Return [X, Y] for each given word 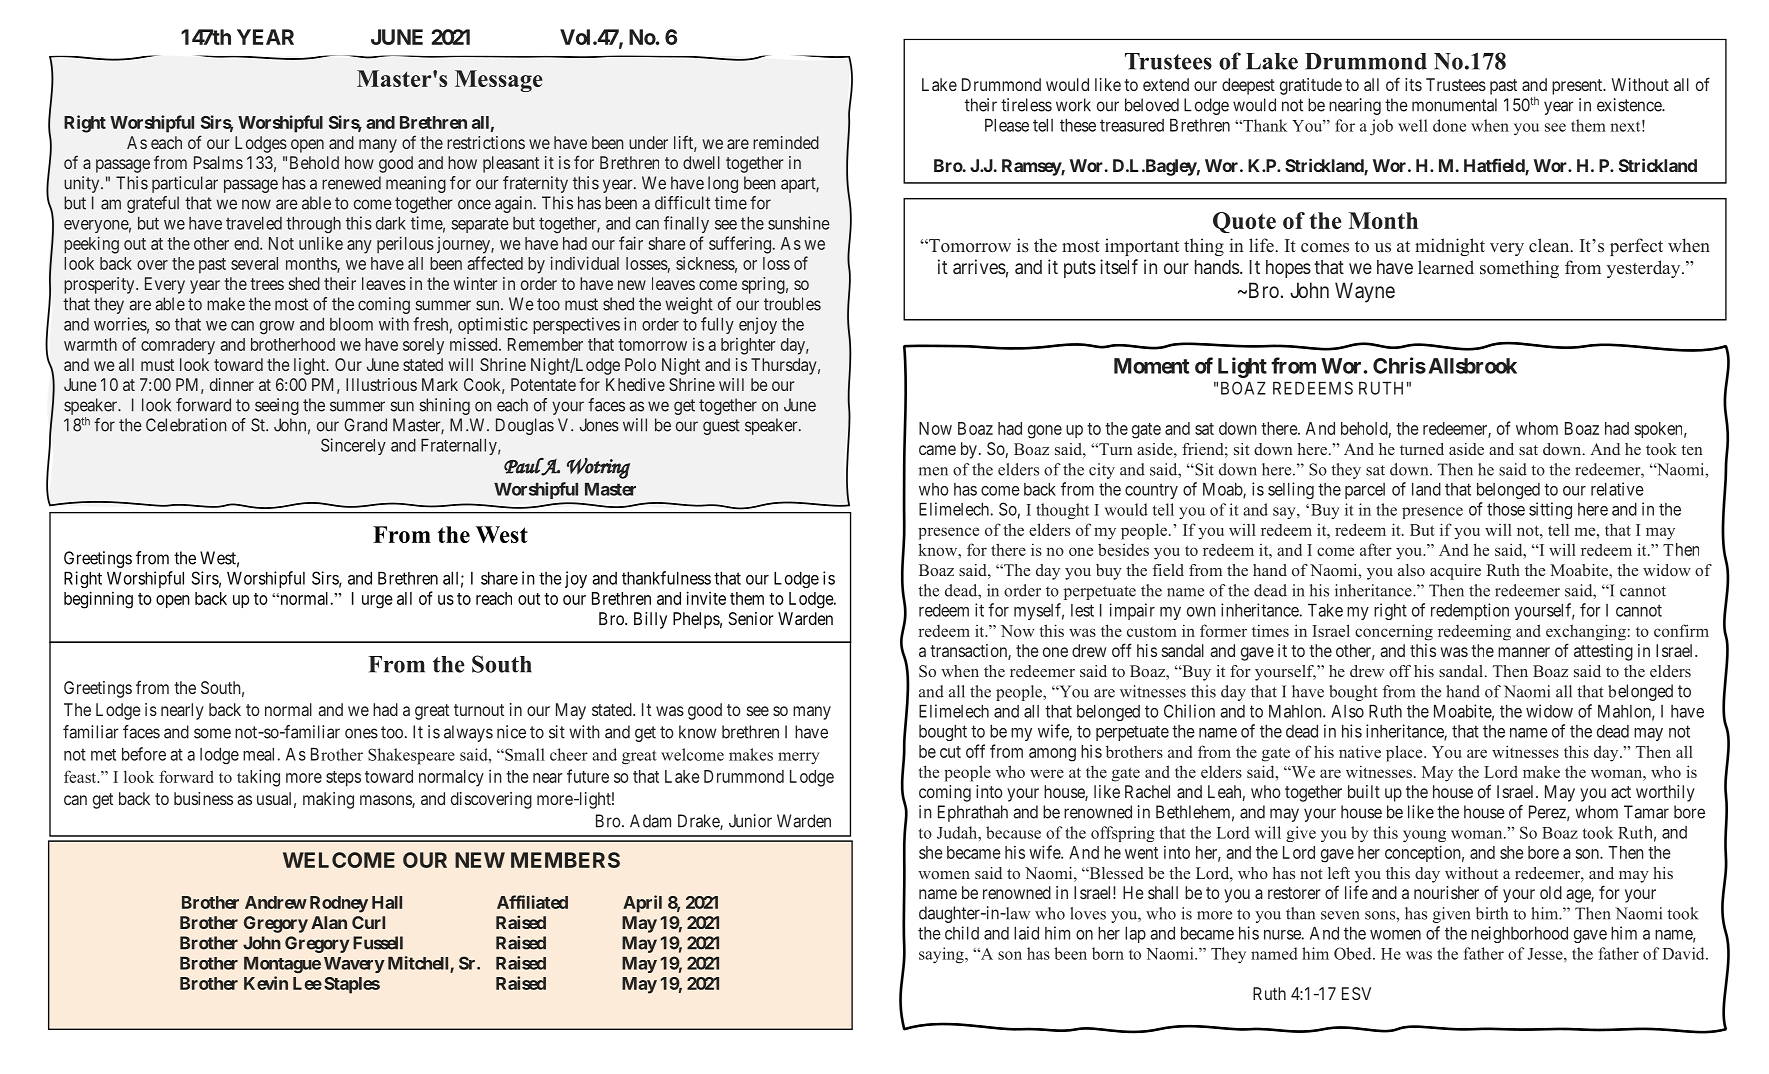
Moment [1151, 366]
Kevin [266, 983]
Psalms [218, 162]
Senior [751, 618]
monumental [1454, 105]
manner [1524, 652]
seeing [277, 406]
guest [721, 427]
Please [1007, 125]
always [468, 733]
